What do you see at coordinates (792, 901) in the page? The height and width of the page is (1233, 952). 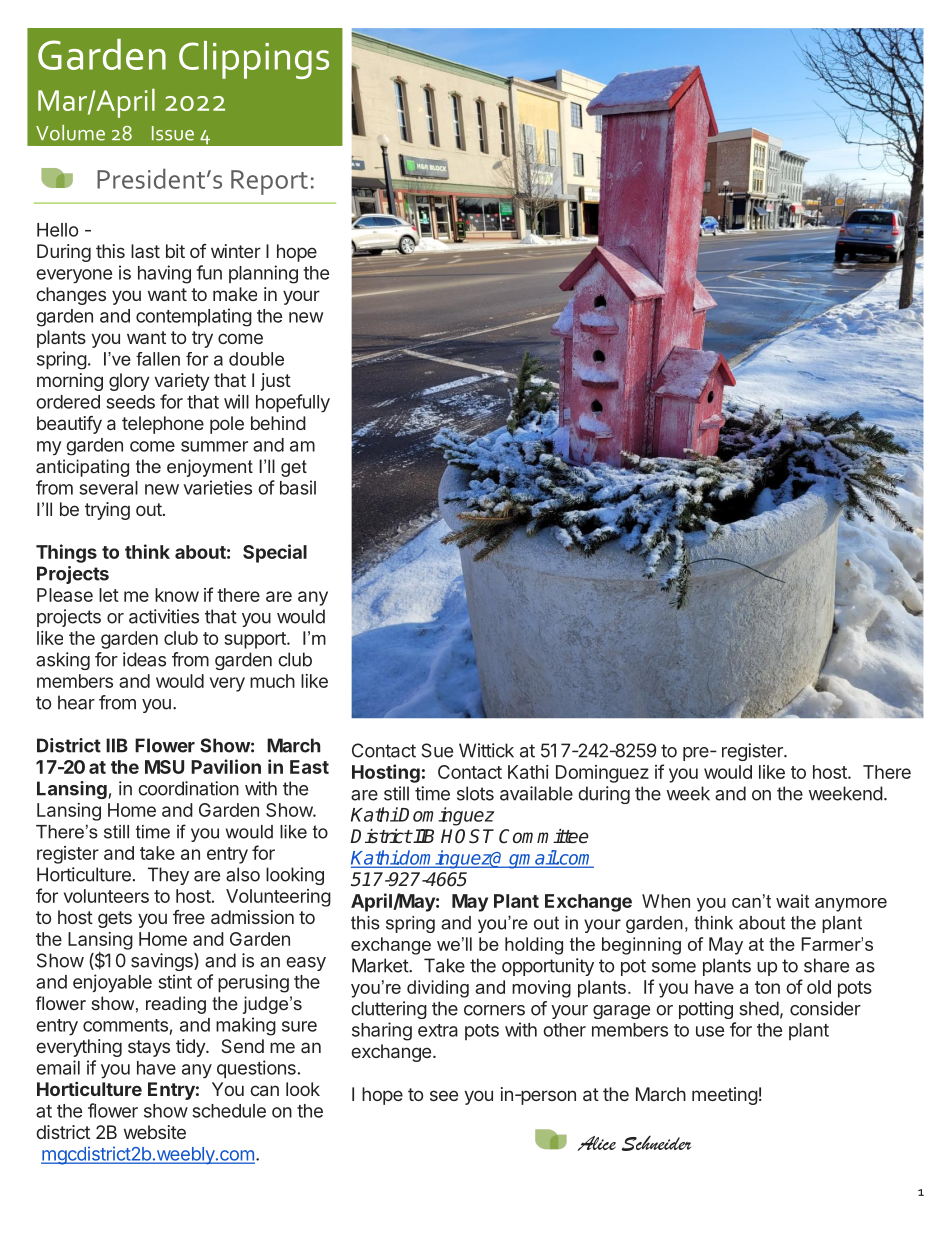 I see `wait` at bounding box center [792, 901].
